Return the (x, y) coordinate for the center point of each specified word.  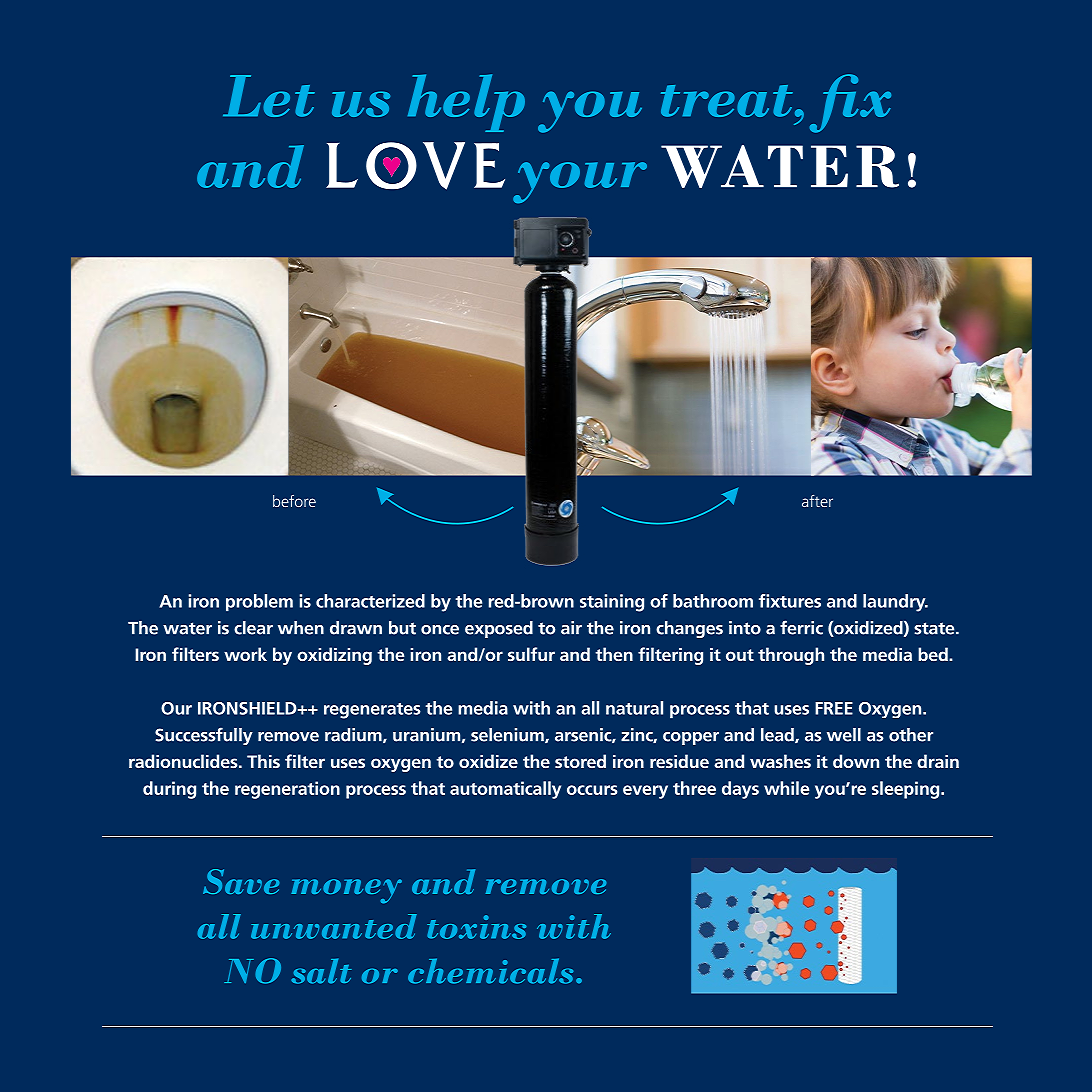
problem (259, 603)
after (817, 501)
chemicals (490, 971)
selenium (508, 735)
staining (612, 603)
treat (727, 101)
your (580, 182)
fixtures (790, 601)
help (466, 103)
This (263, 761)
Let (269, 96)
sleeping (907, 790)
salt (321, 971)
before (294, 501)
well (844, 735)
